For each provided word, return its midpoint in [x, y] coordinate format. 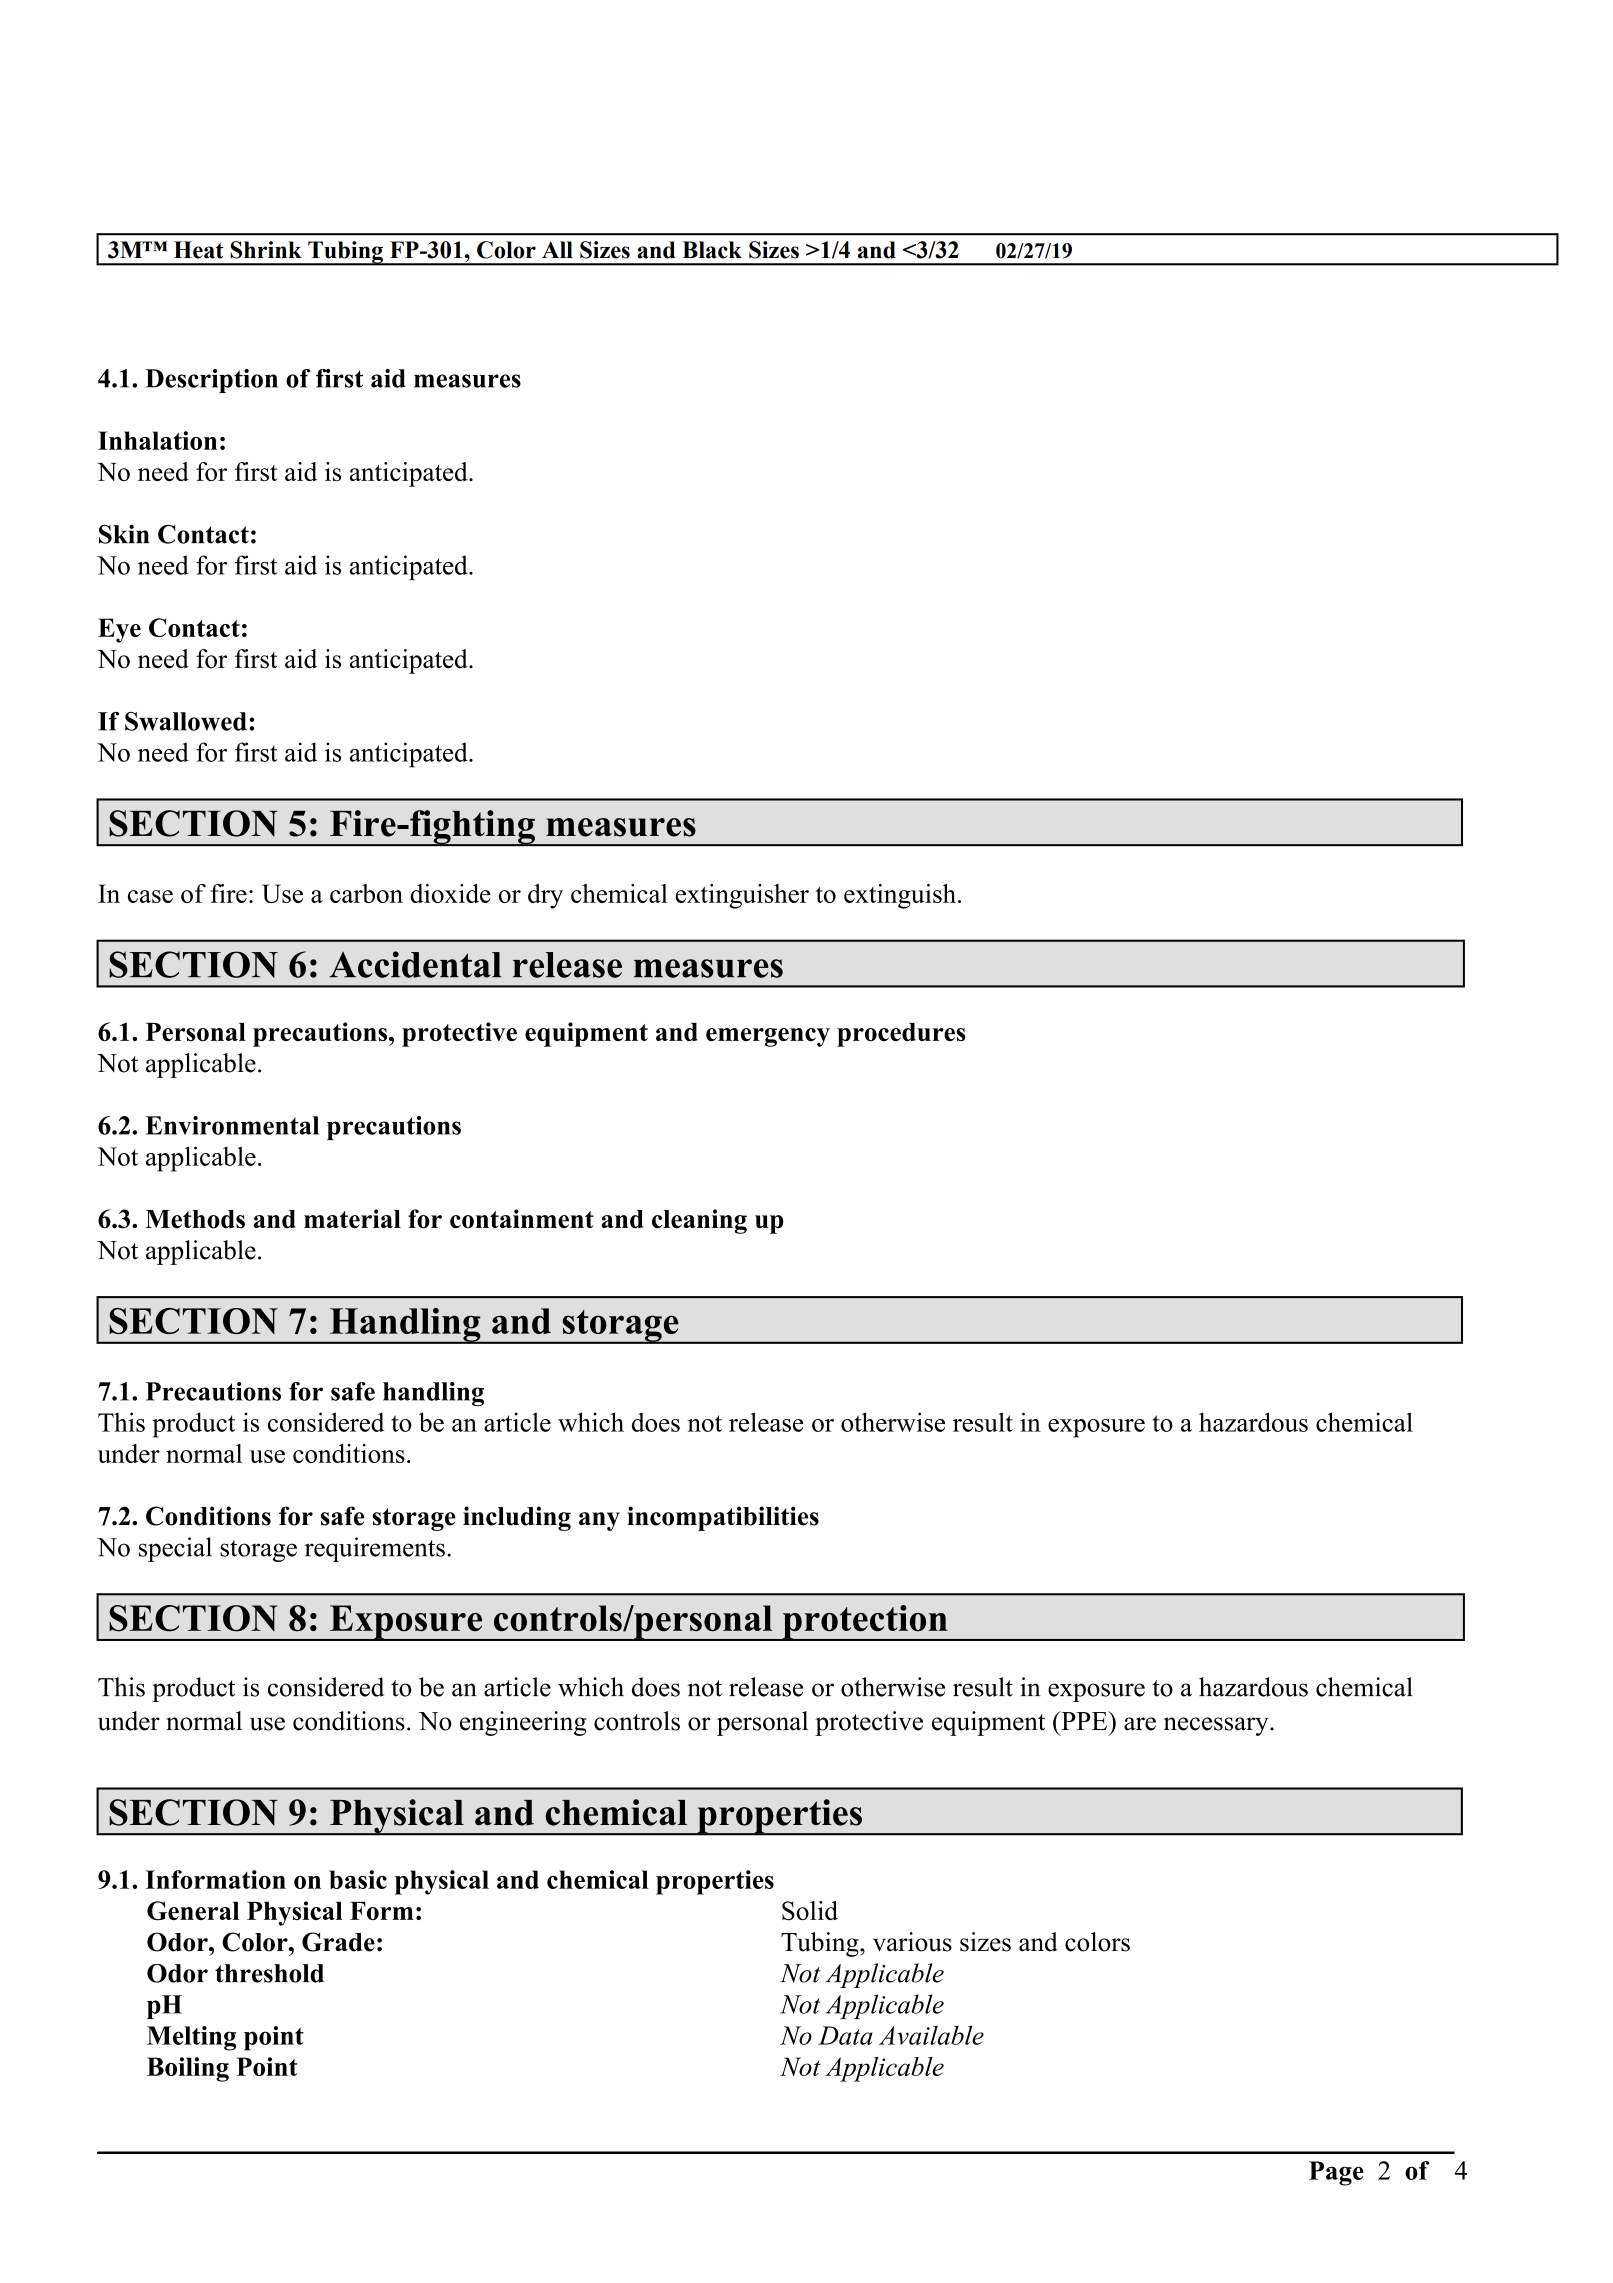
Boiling [188, 2069]
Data [845, 2035]
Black [712, 250]
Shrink [266, 250]
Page [1336, 2173]
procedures [901, 1035]
